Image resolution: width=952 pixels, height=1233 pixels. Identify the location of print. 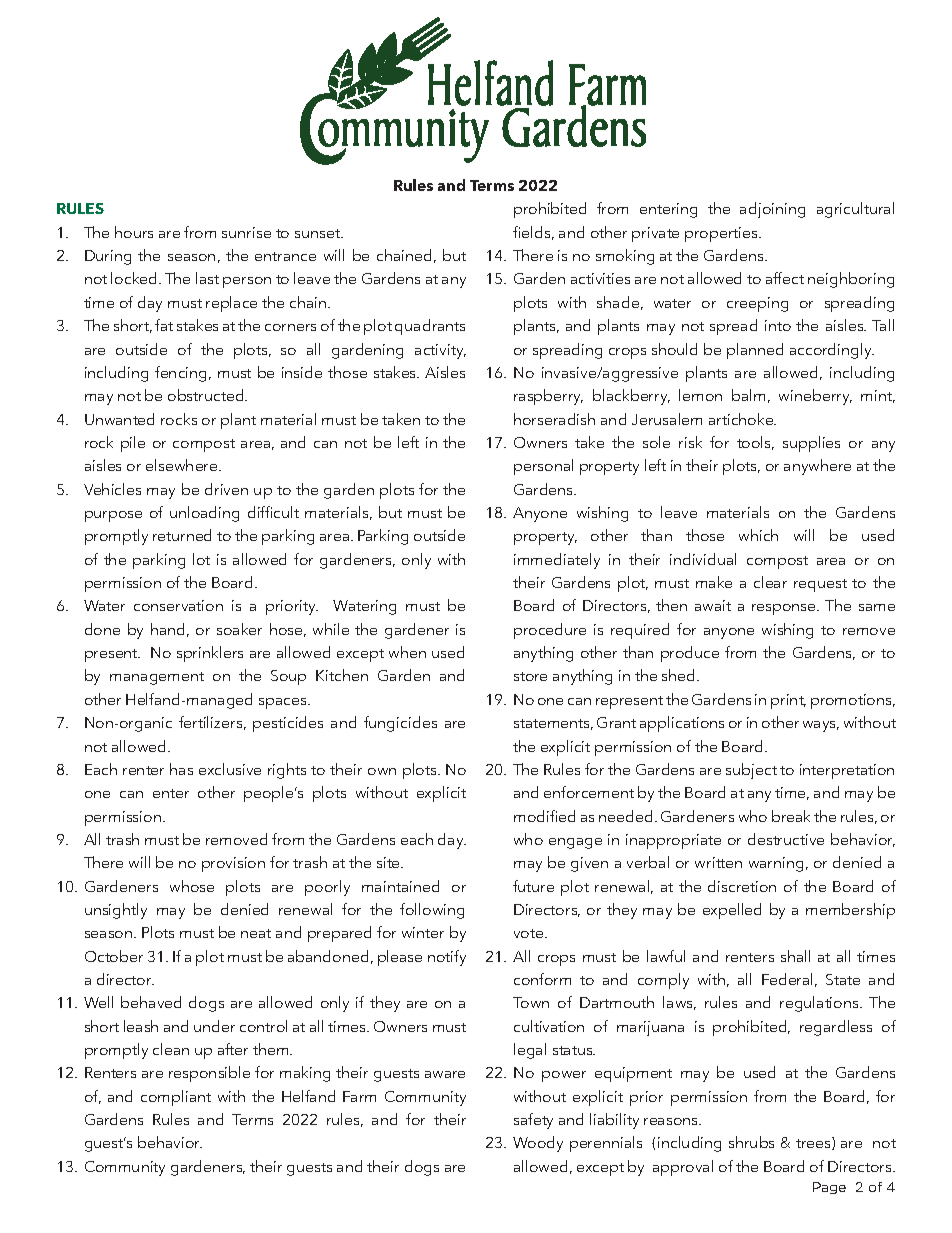
(788, 701).
